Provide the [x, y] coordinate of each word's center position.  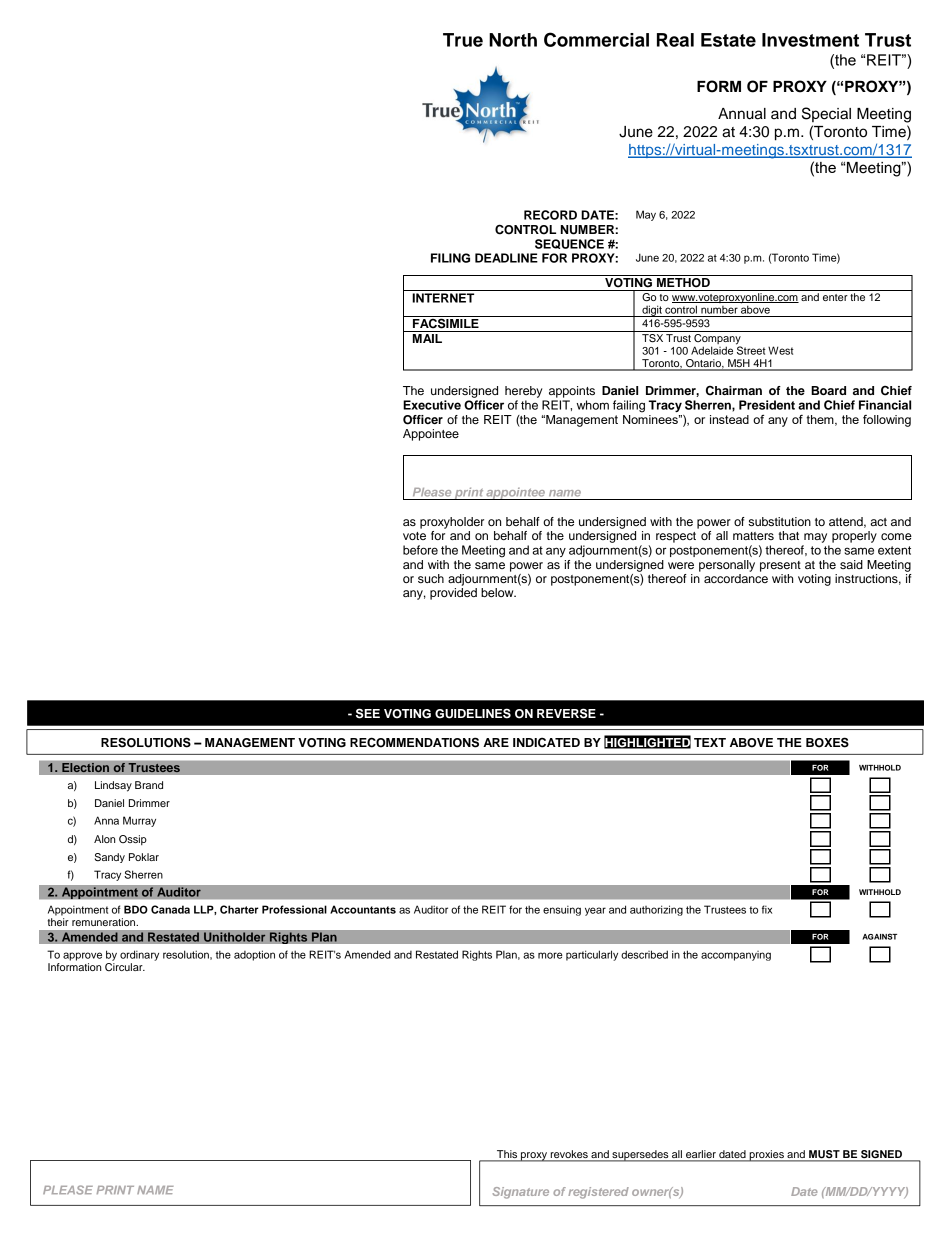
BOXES [827, 742]
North [513, 40]
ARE [496, 742]
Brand [149, 785]
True [463, 40]
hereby [523, 392]
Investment [810, 40]
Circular [125, 965]
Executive [432, 405]
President [767, 405]
